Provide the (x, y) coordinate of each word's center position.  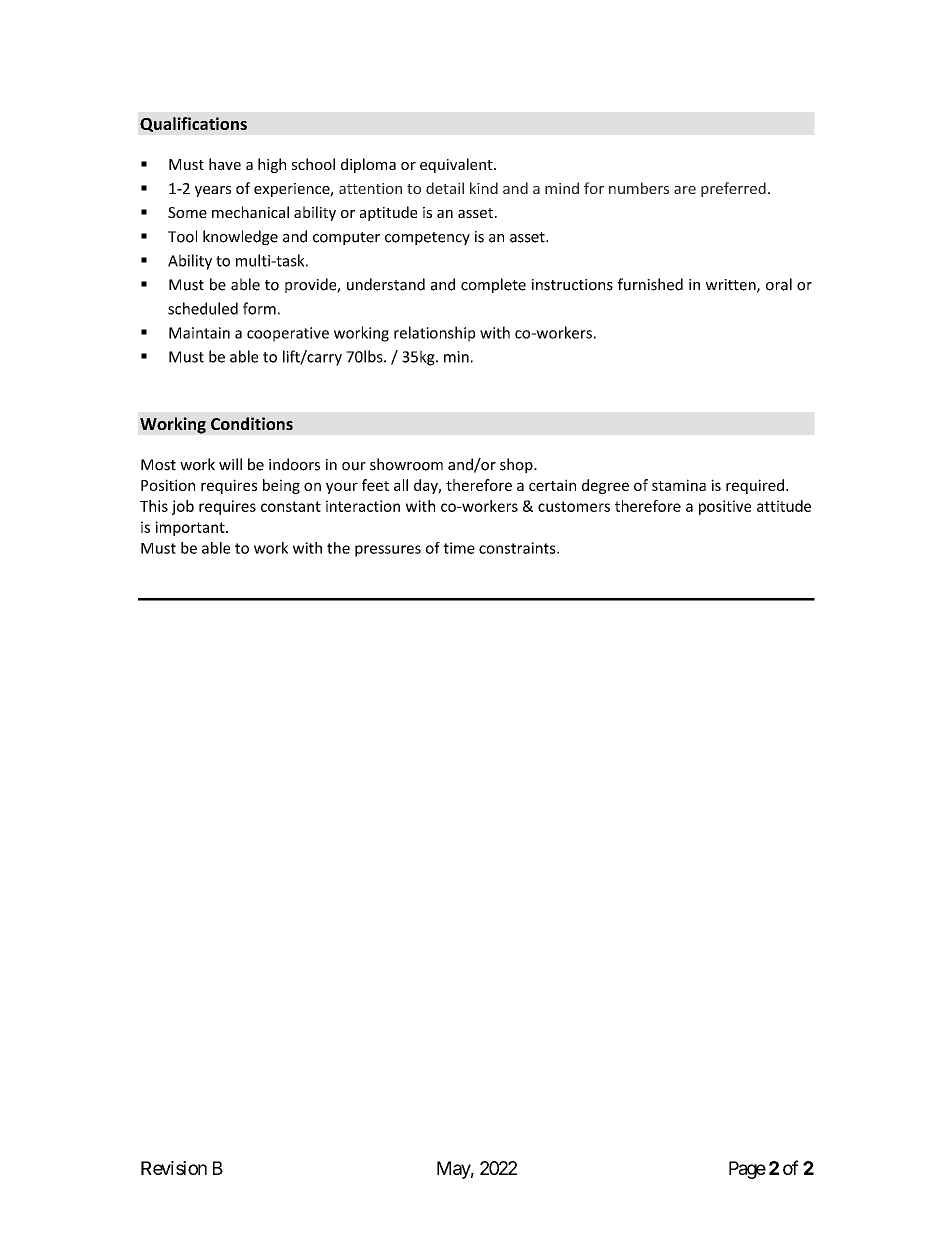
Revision (174, 1168)
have (225, 164)
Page (747, 1170)
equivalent (457, 165)
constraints (518, 548)
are (685, 190)
